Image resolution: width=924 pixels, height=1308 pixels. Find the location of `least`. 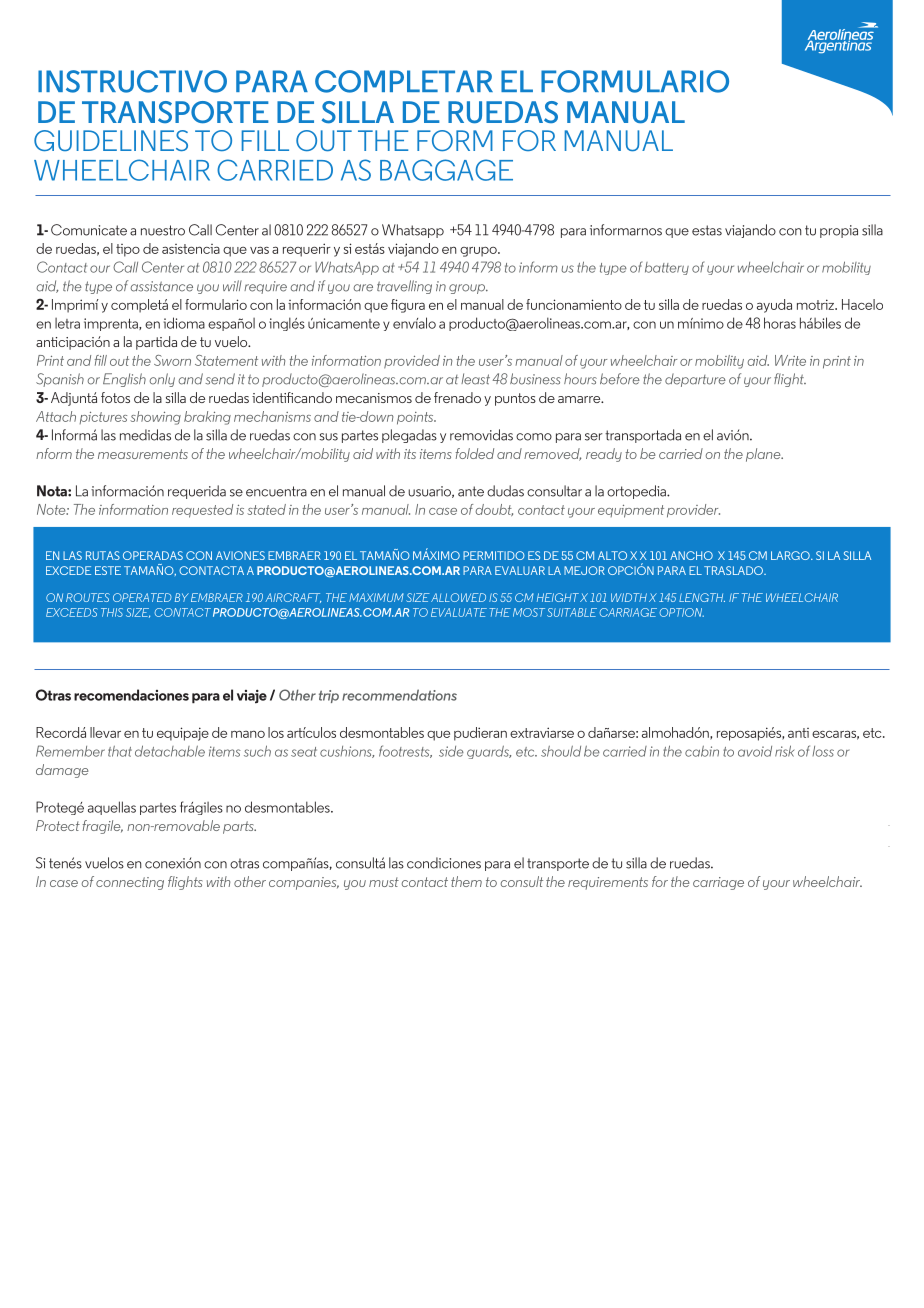

least is located at coordinates (475, 379).
